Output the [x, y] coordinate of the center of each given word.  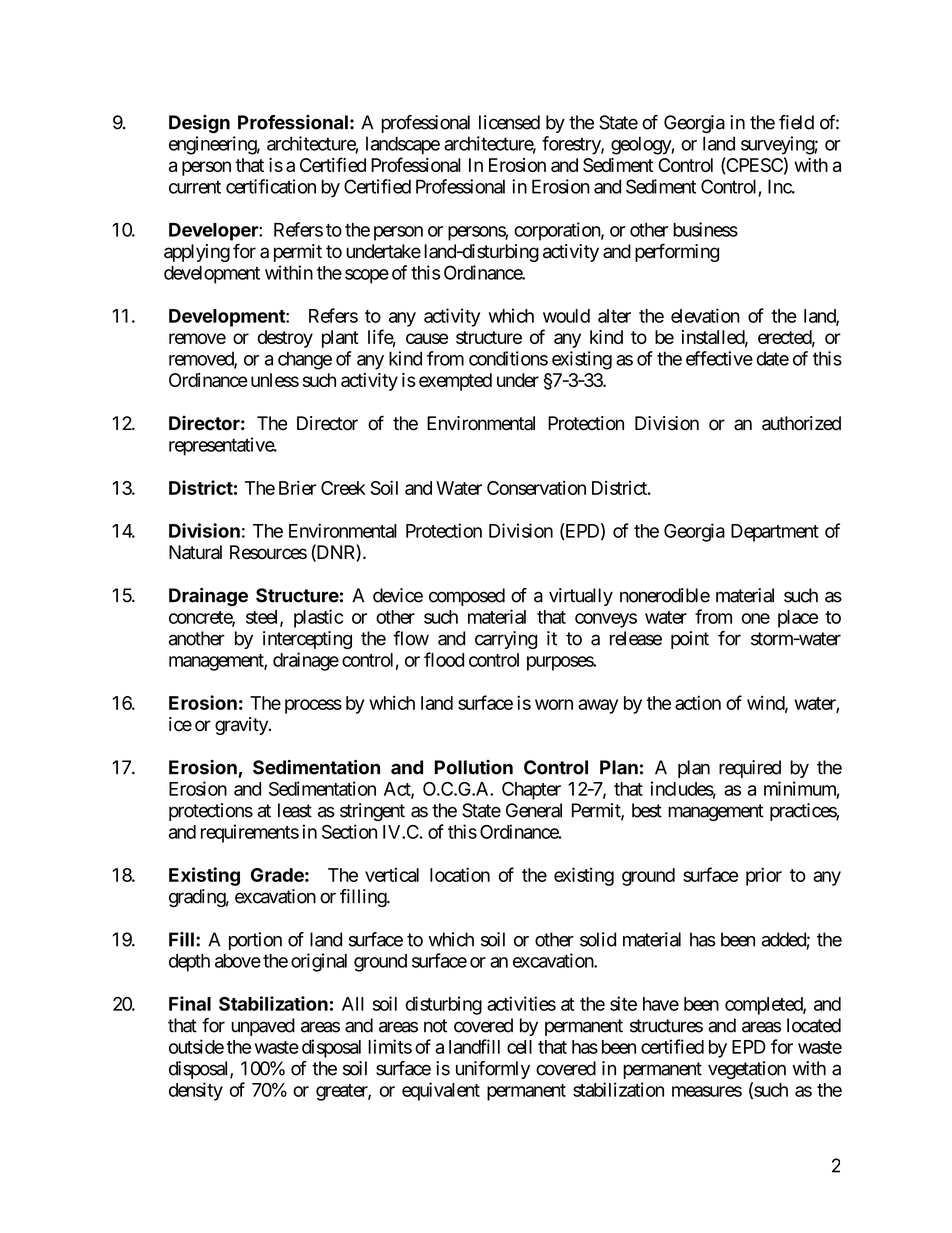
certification [271, 186]
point [690, 640]
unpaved [263, 1027]
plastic [318, 618]
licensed [509, 122]
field [796, 122]
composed [467, 597]
